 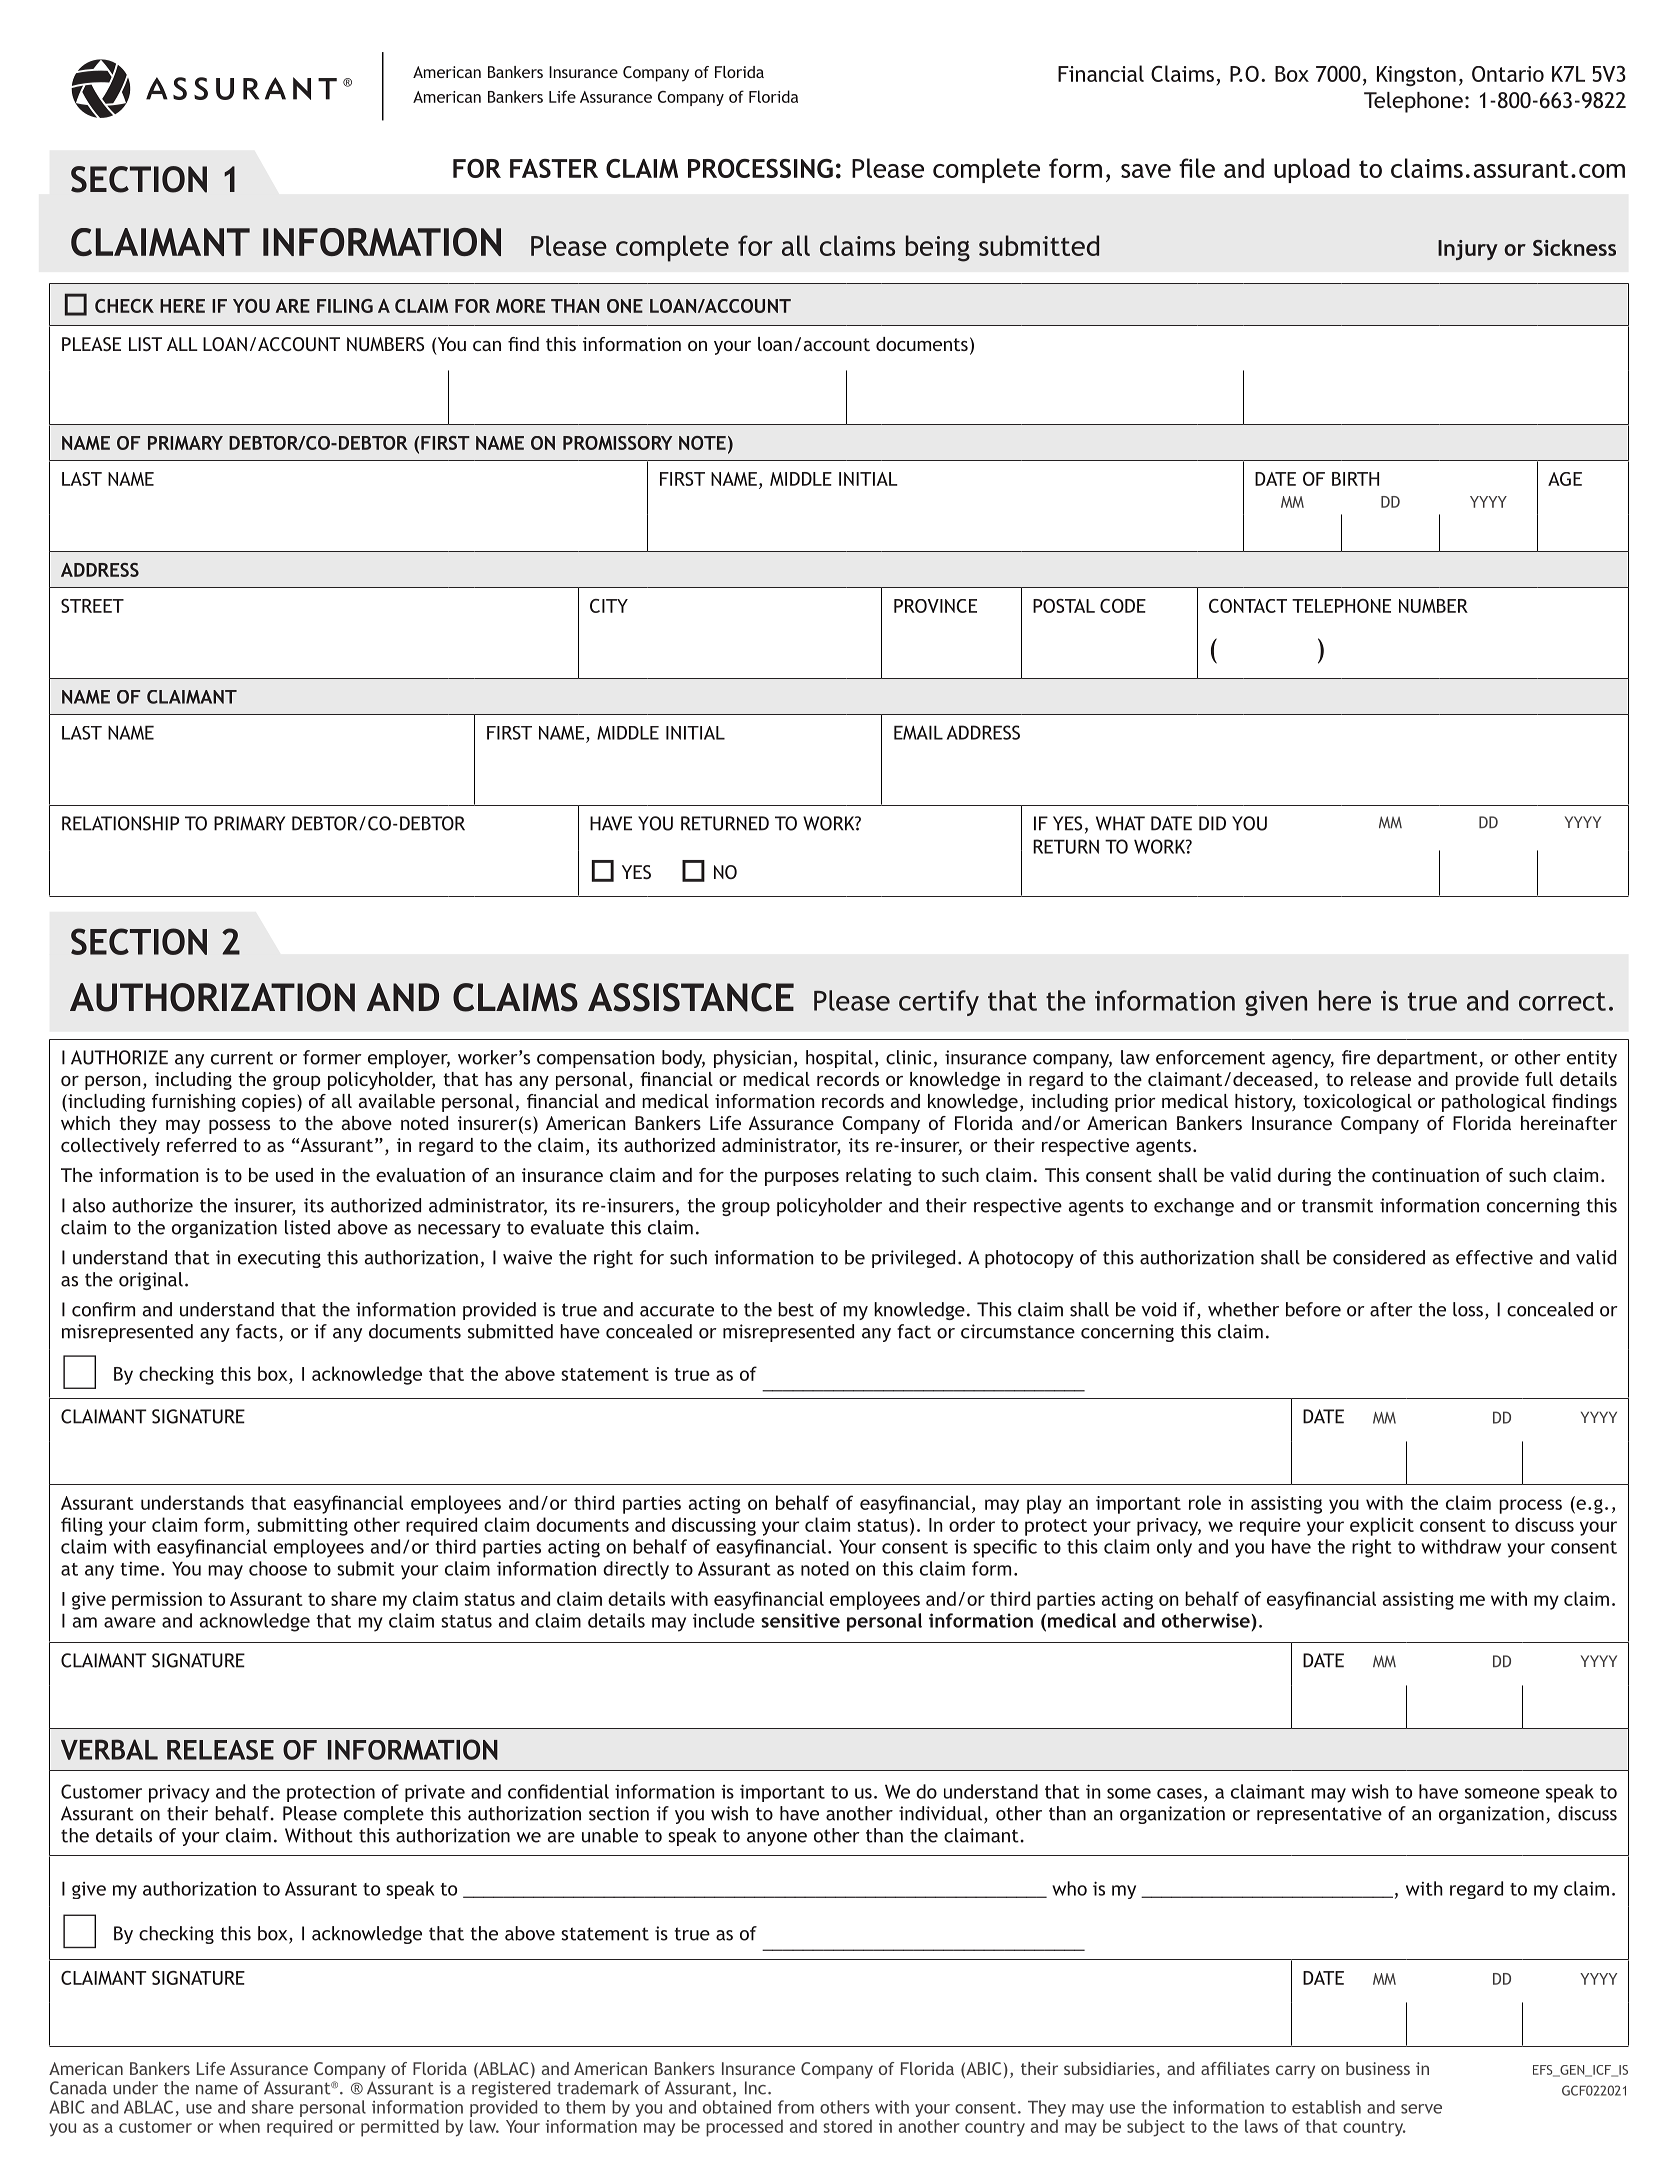 What do you see at coordinates (554, 168) in the screenshot?
I see `FASTER` at bounding box center [554, 168].
